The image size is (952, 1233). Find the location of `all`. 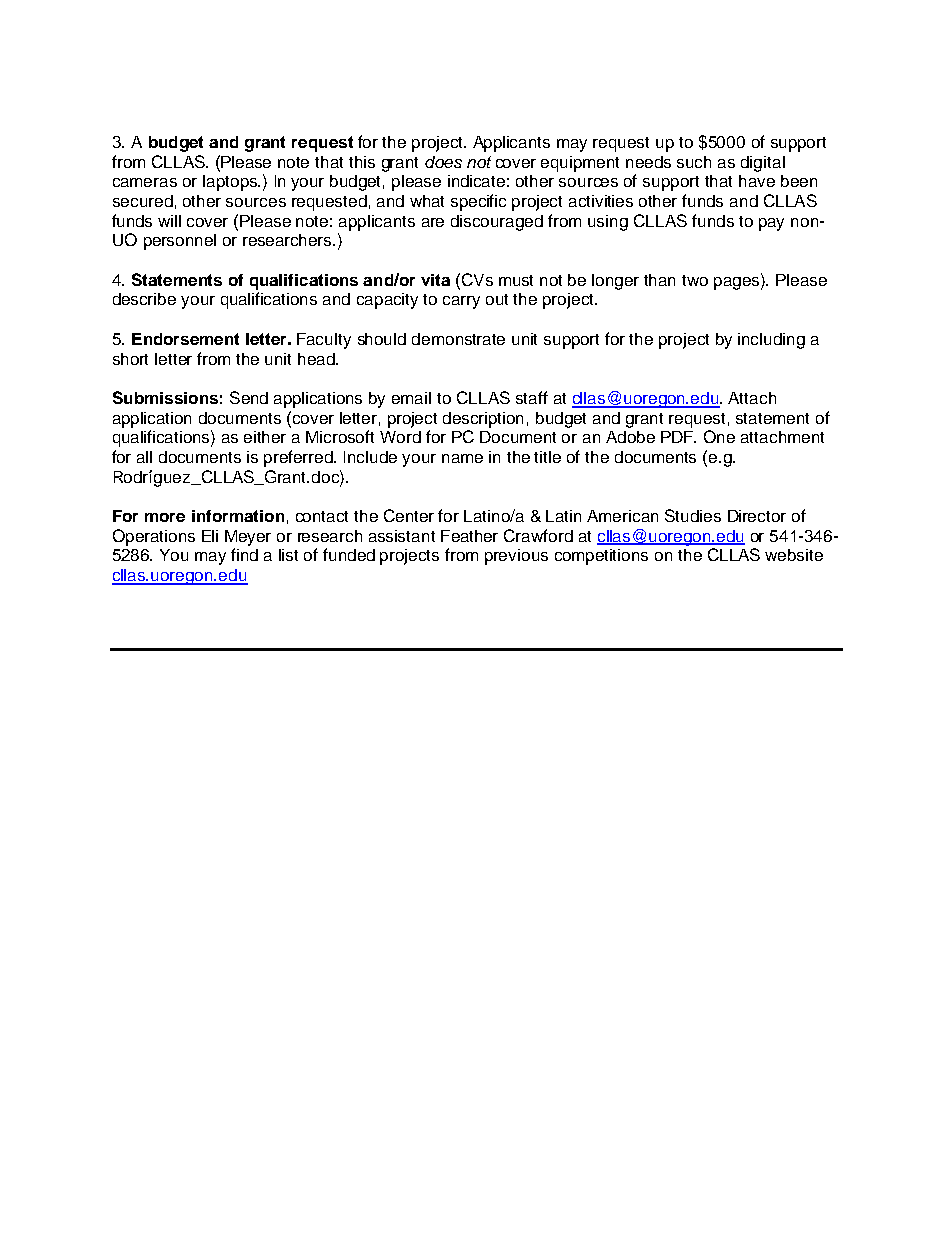

all is located at coordinates (144, 457).
